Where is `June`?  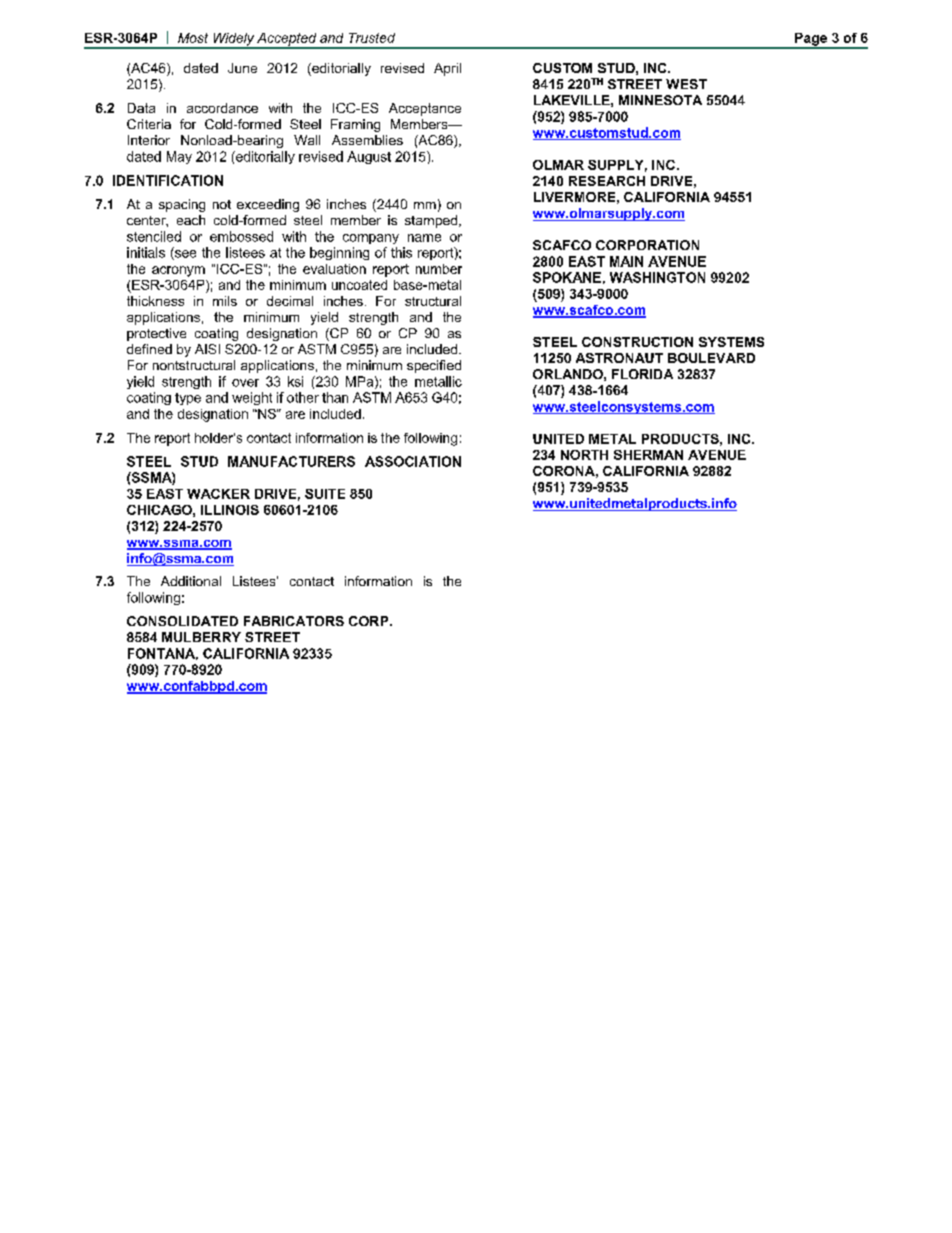
June is located at coordinates (242, 68).
